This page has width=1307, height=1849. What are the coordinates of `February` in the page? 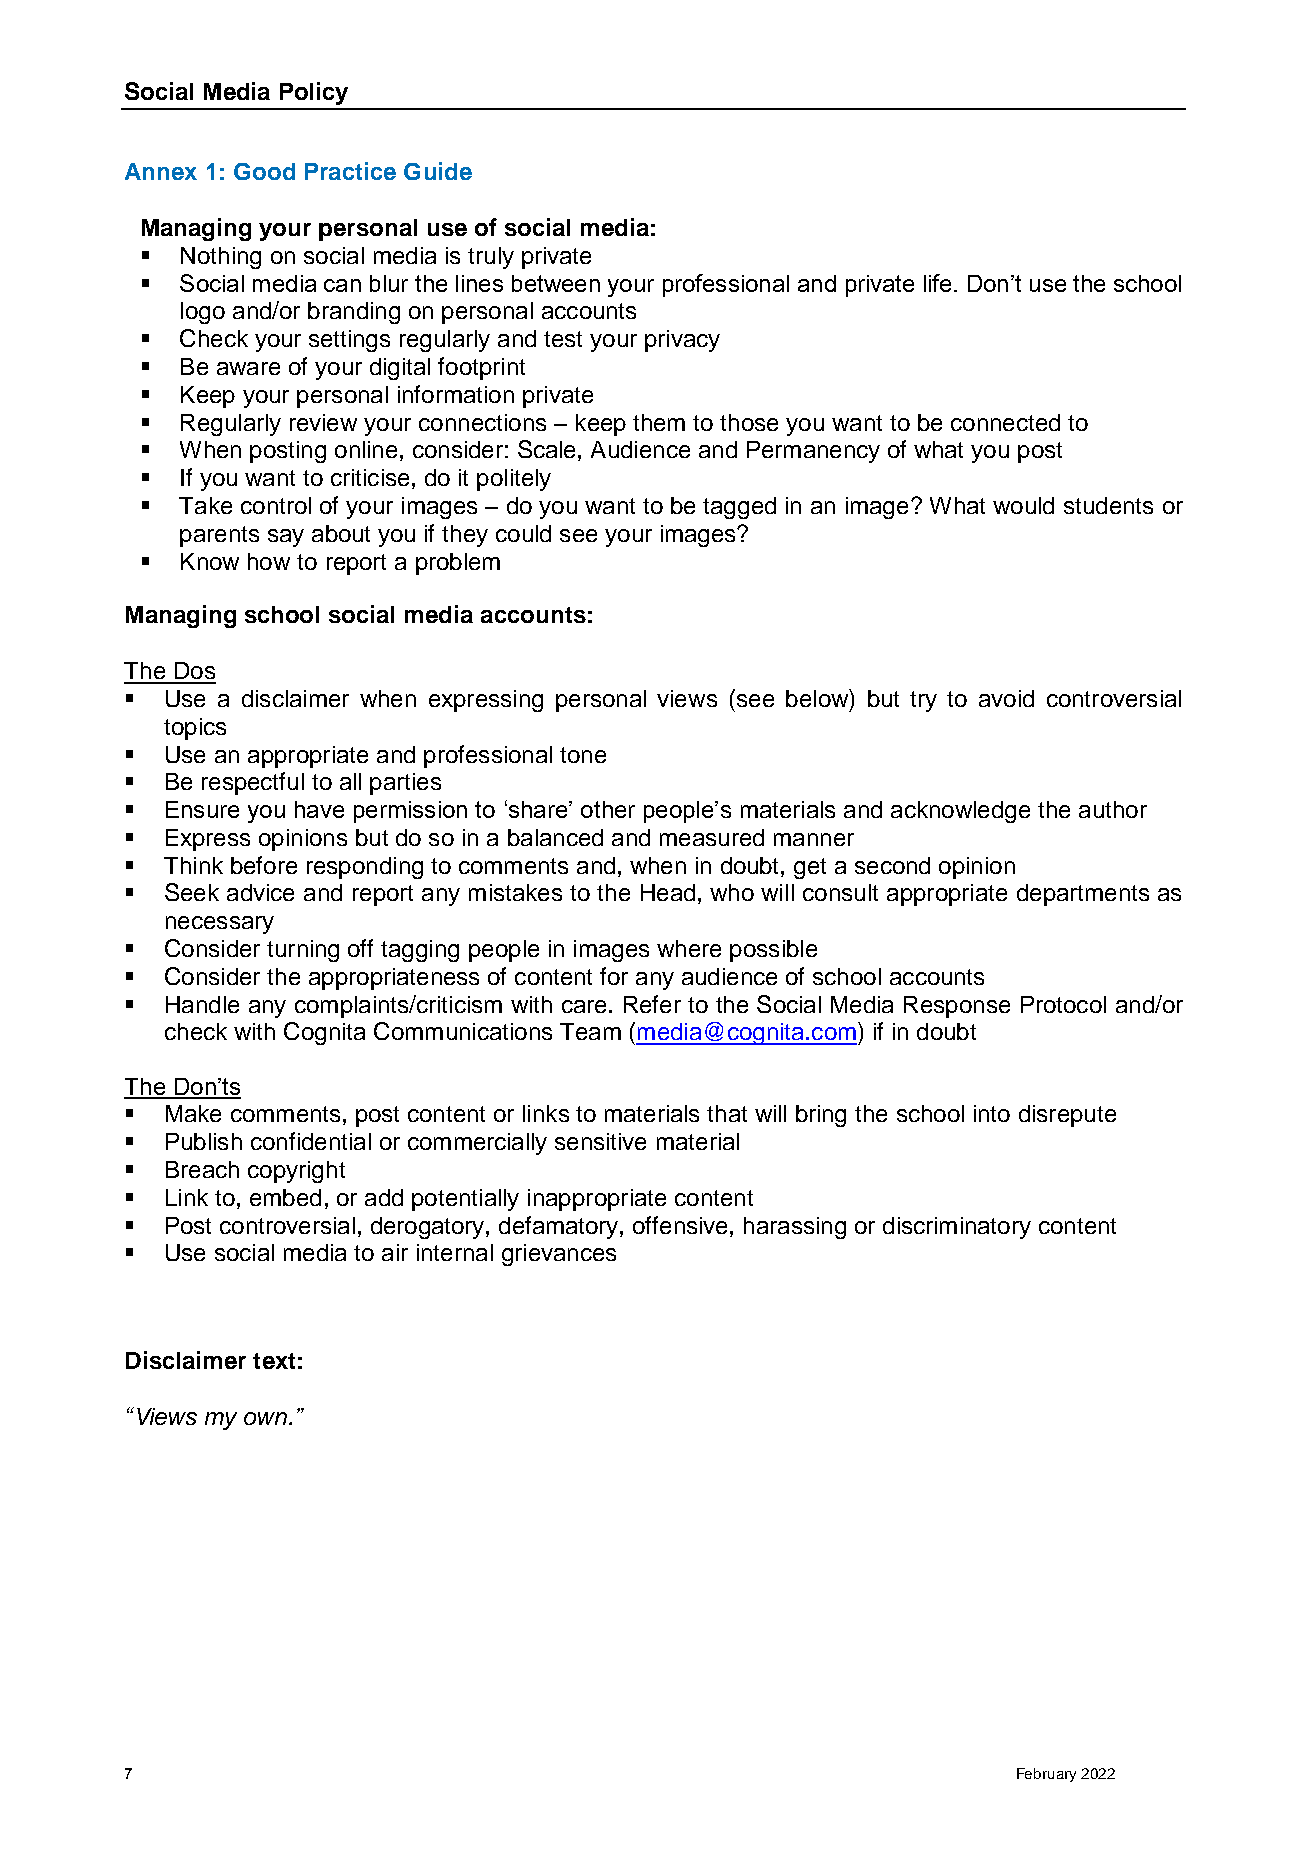 It's located at (1046, 1775).
